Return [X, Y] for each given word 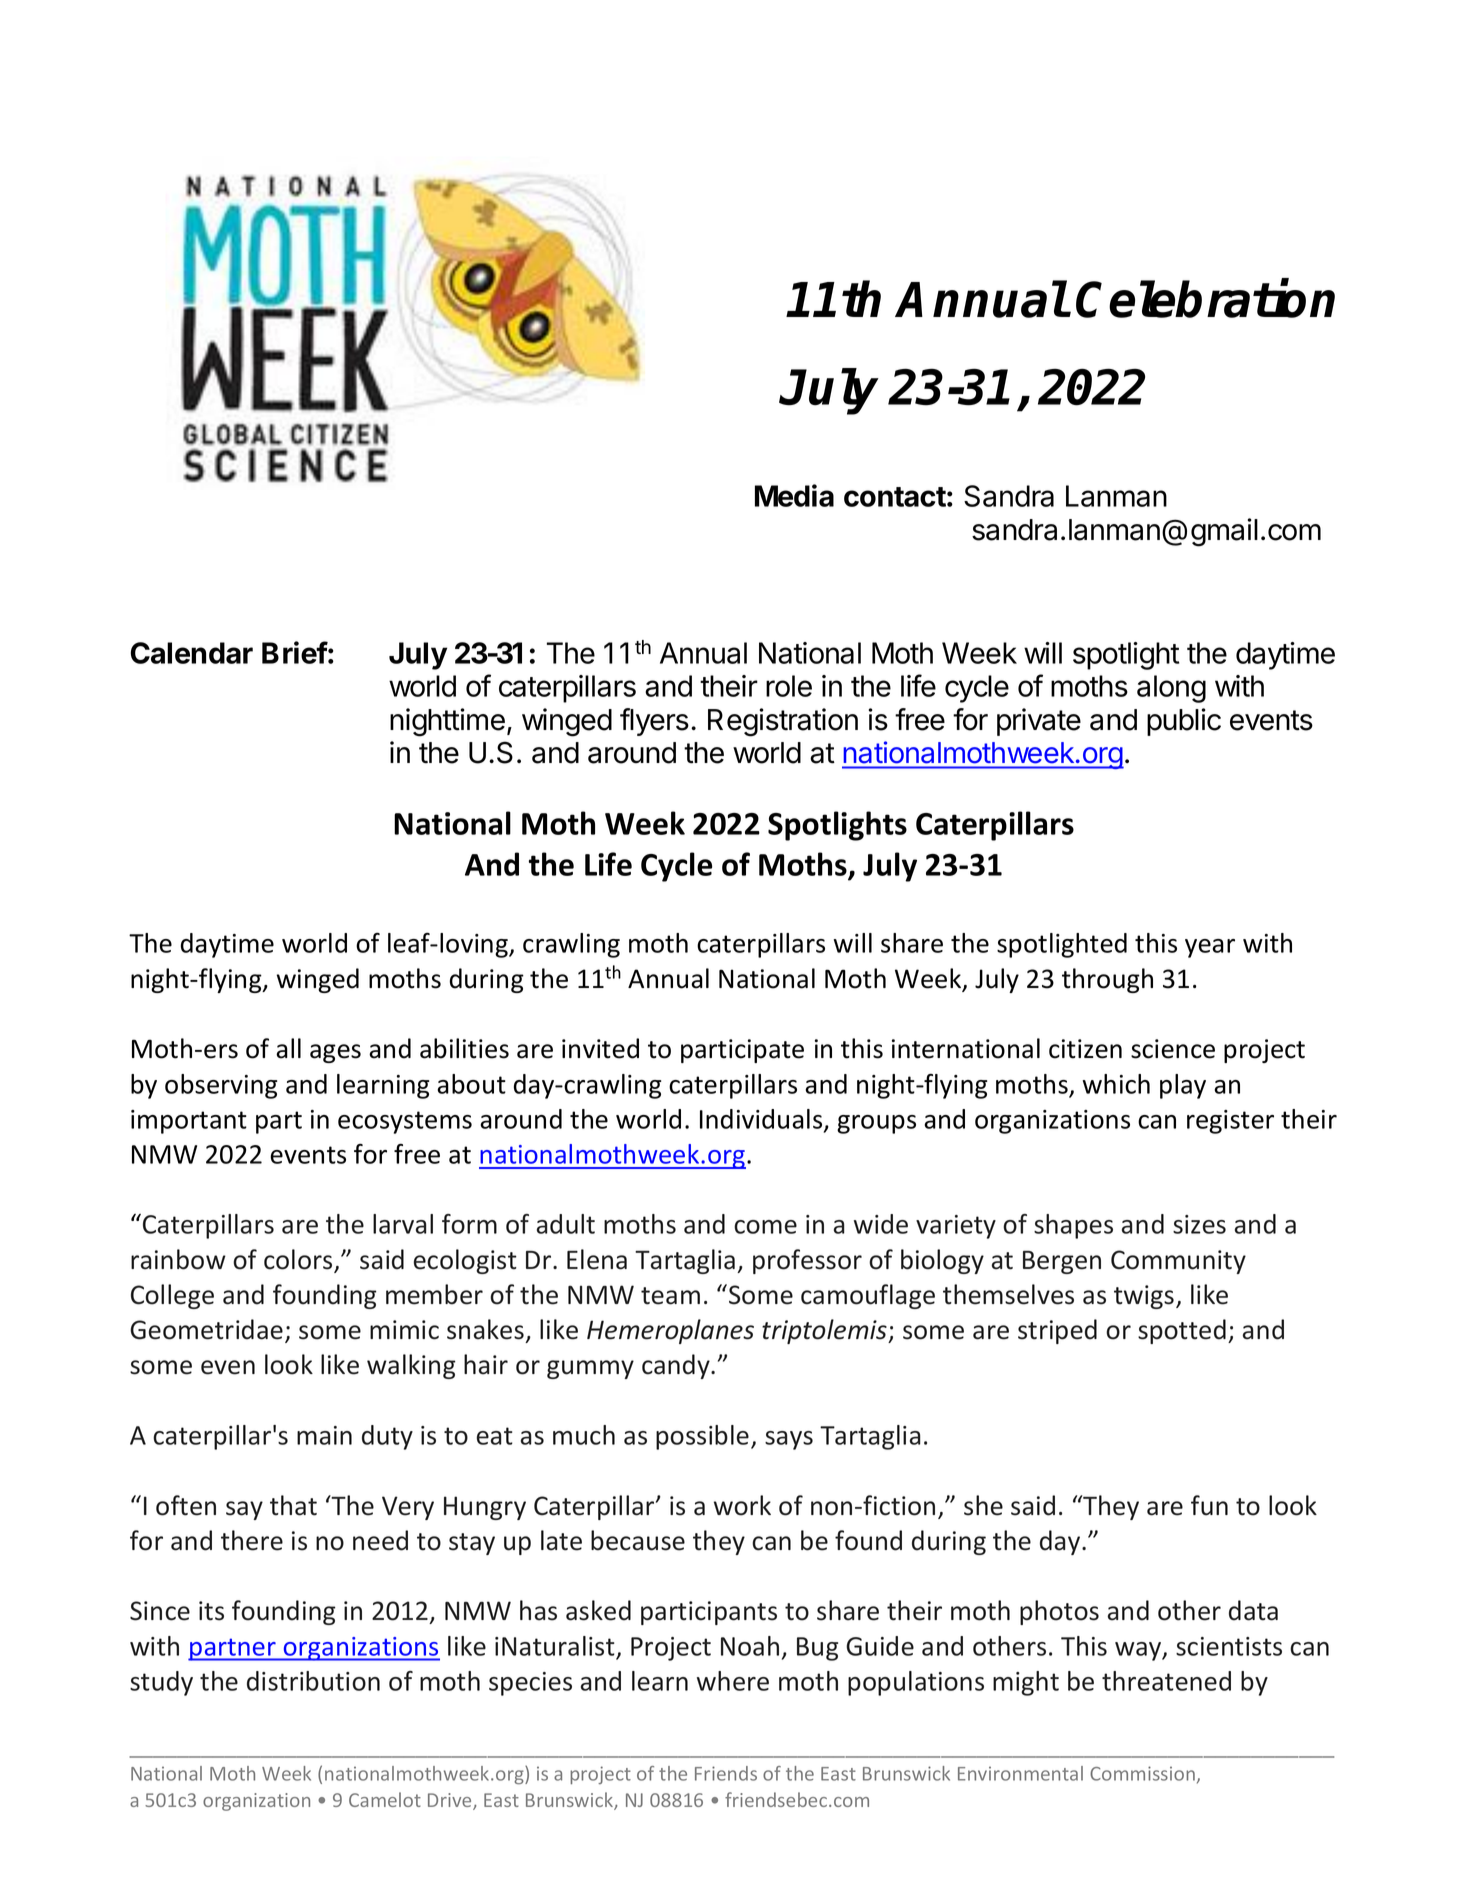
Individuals [762, 1120]
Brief [295, 652]
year [1210, 948]
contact [895, 497]
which [1116, 1084]
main [324, 1435]
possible [702, 1437]
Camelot [385, 1799]
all [288, 1048]
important [189, 1122]
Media [794, 495]
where [733, 1681]
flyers [654, 722]
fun [1209, 1505]
